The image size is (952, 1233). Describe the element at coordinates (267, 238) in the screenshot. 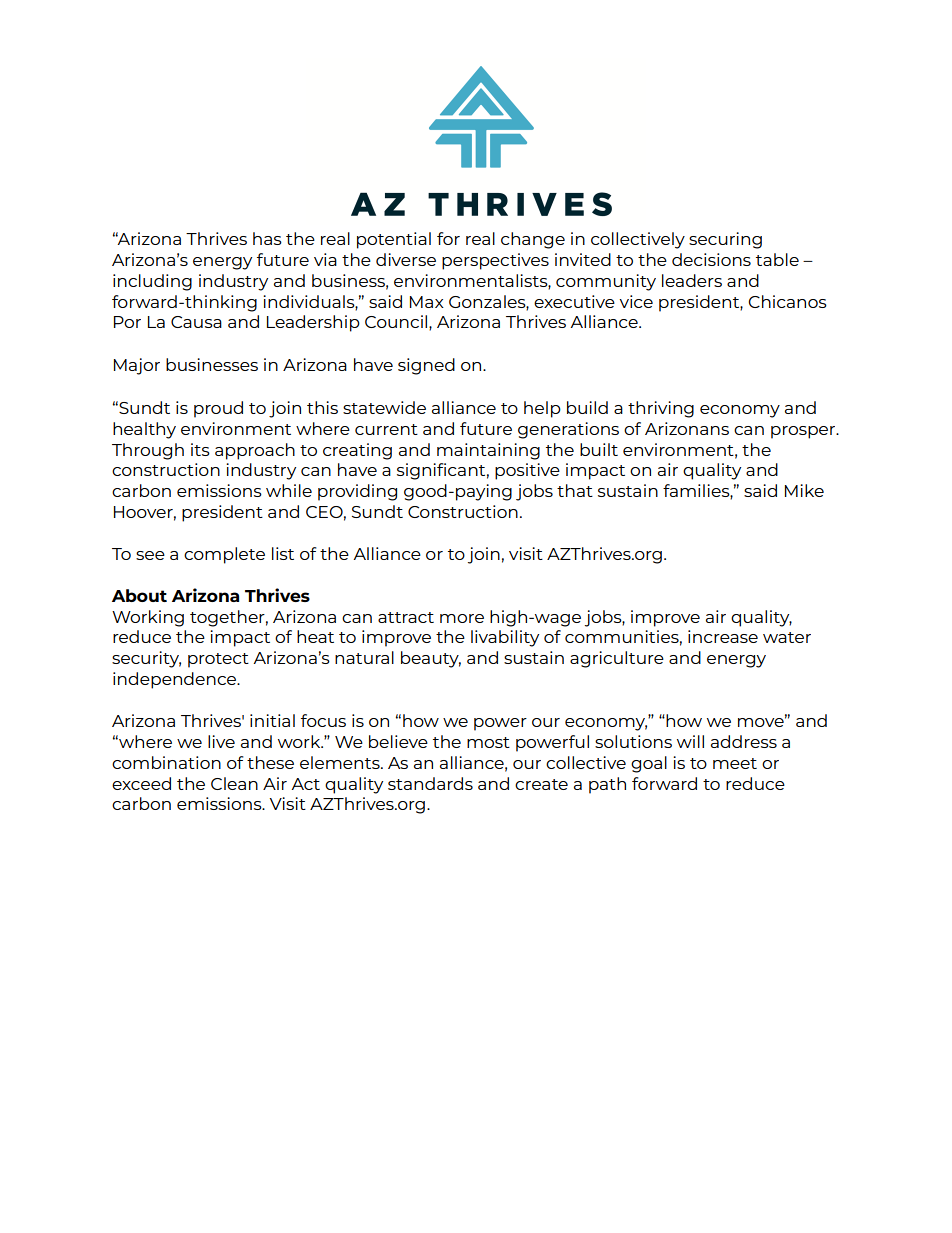

I see `has` at that location.
